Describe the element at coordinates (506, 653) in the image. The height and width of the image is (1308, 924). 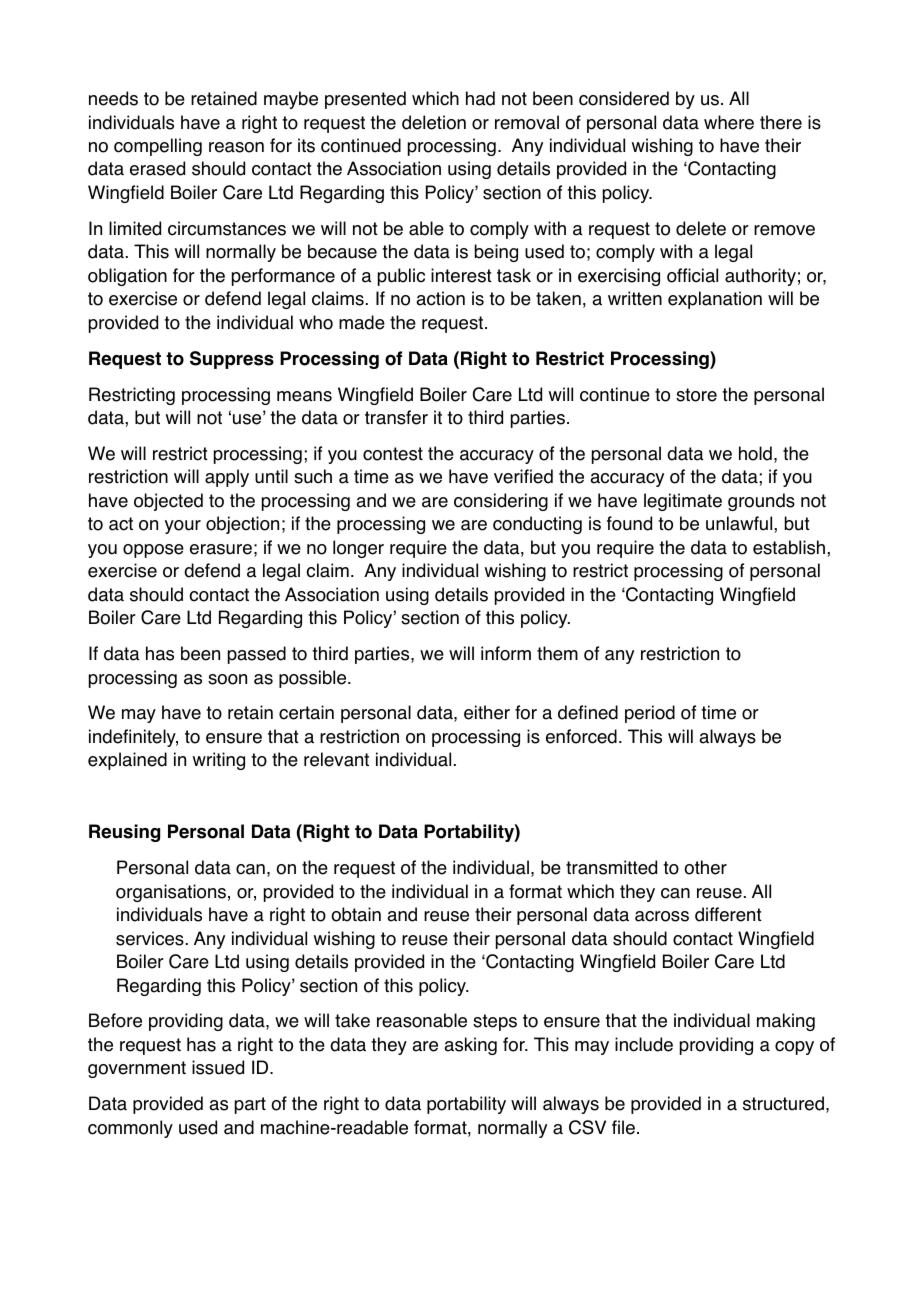
I see `inform` at that location.
